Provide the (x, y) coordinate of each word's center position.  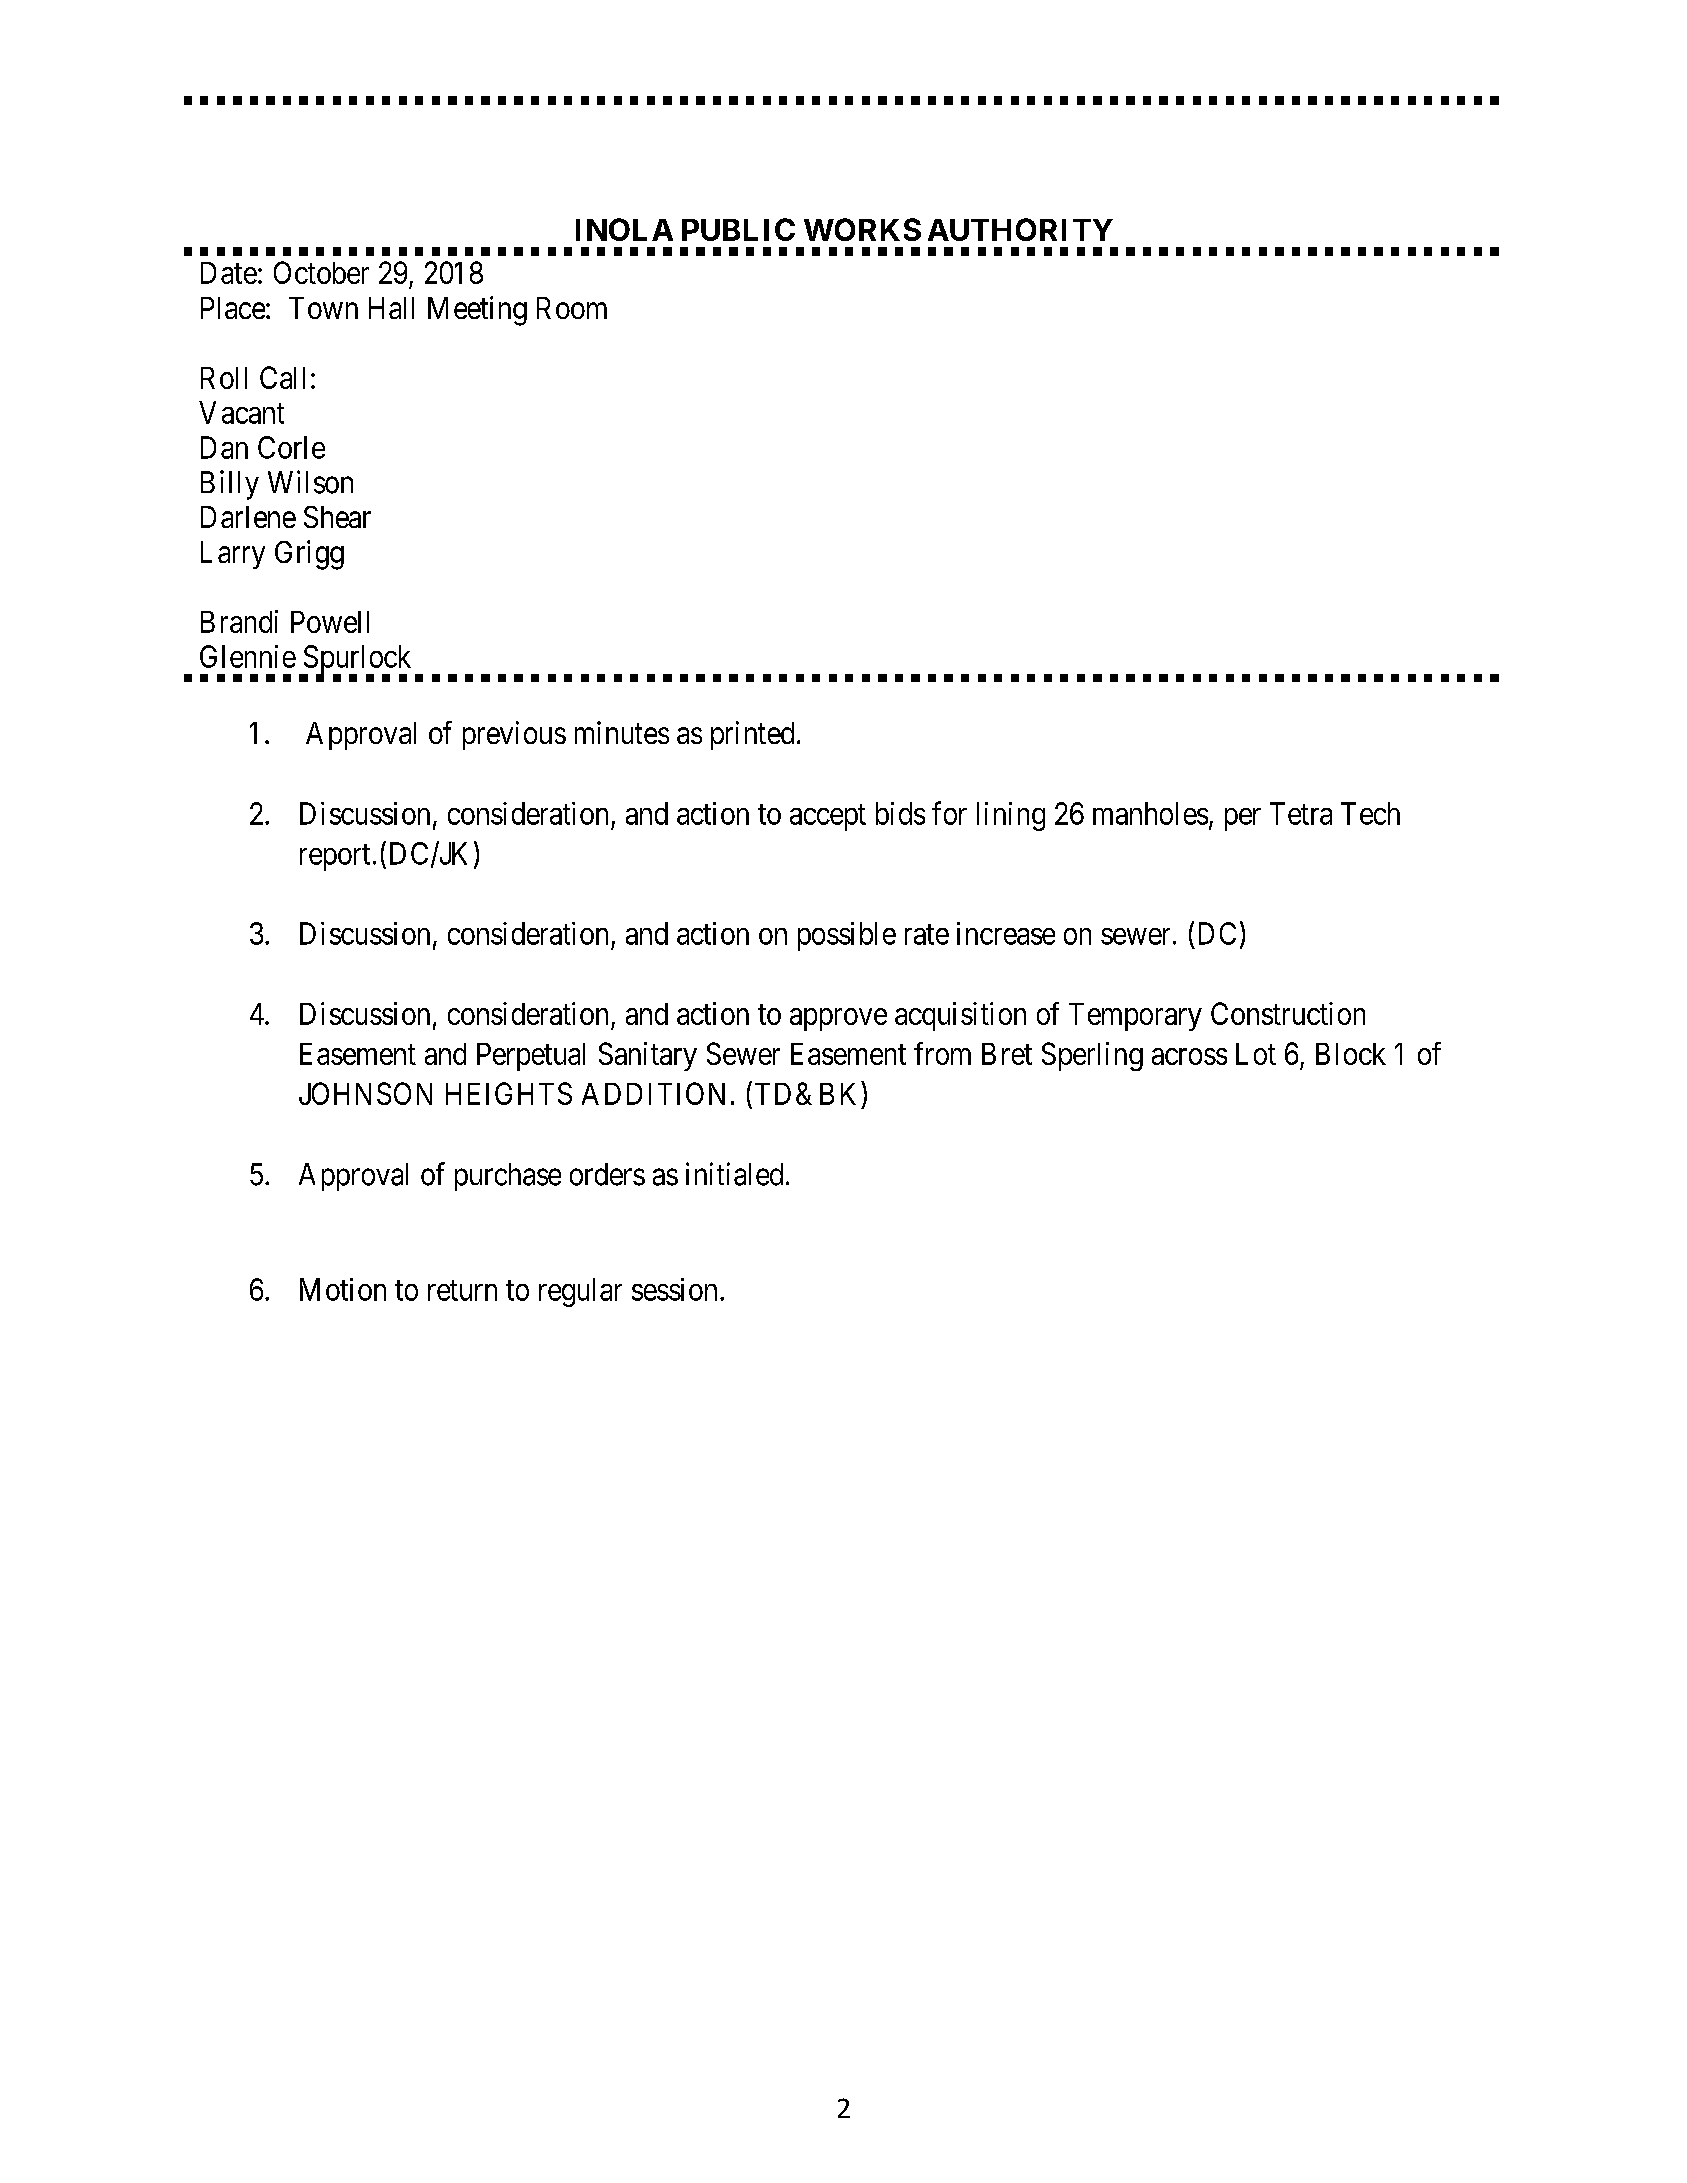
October (321, 272)
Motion (343, 1289)
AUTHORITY (1020, 229)
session (674, 1289)
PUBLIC (738, 229)
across (1189, 1056)
